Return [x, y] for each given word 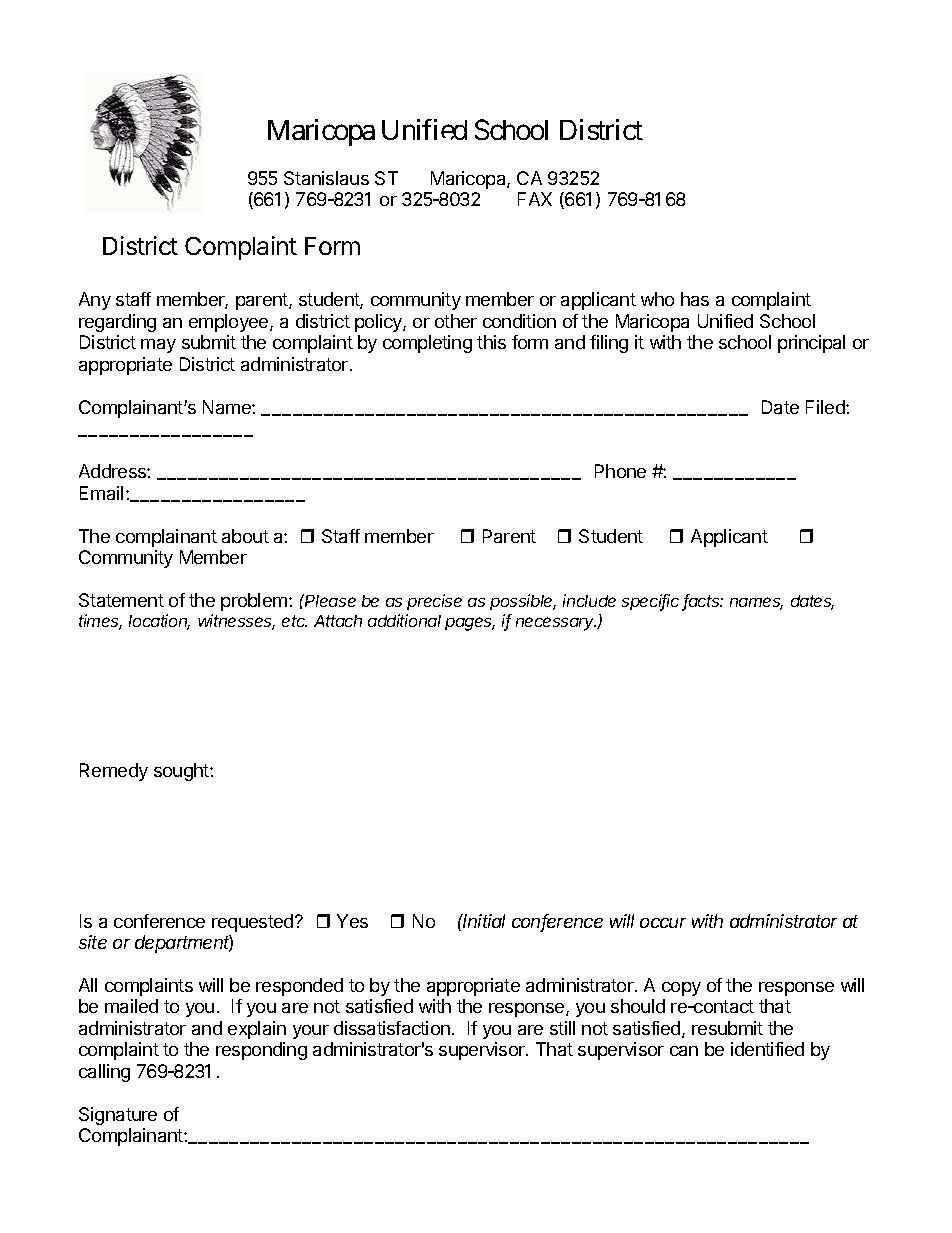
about [245, 536]
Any [95, 301]
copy [681, 989]
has [695, 299]
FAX [535, 199]
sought [182, 772]
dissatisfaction [392, 1028]
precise [434, 602]
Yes [352, 921]
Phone [620, 471]
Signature [118, 1116]
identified [767, 1049]
